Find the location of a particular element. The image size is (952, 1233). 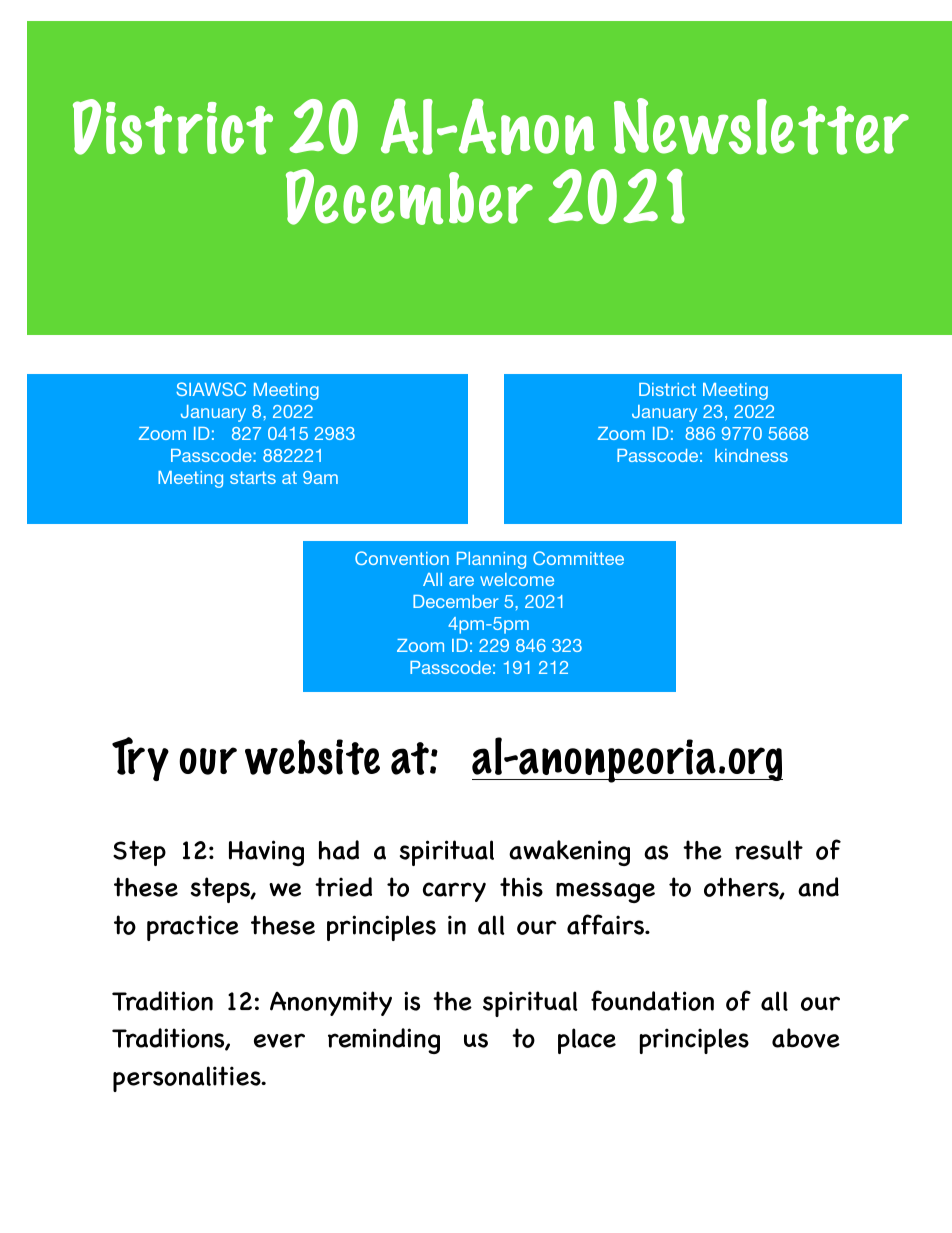

Planning is located at coordinates (491, 560).
